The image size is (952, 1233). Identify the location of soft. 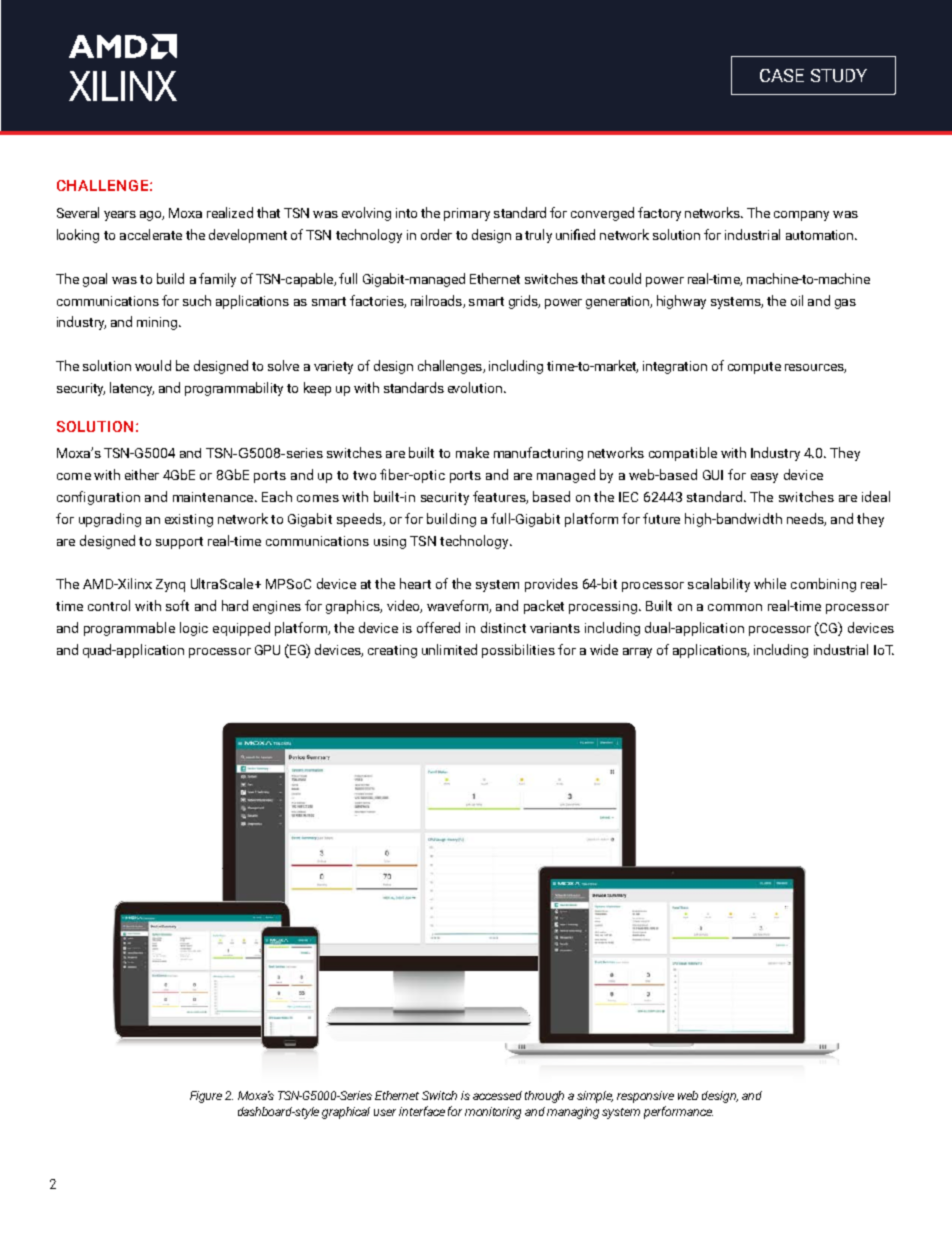
(177, 605).
